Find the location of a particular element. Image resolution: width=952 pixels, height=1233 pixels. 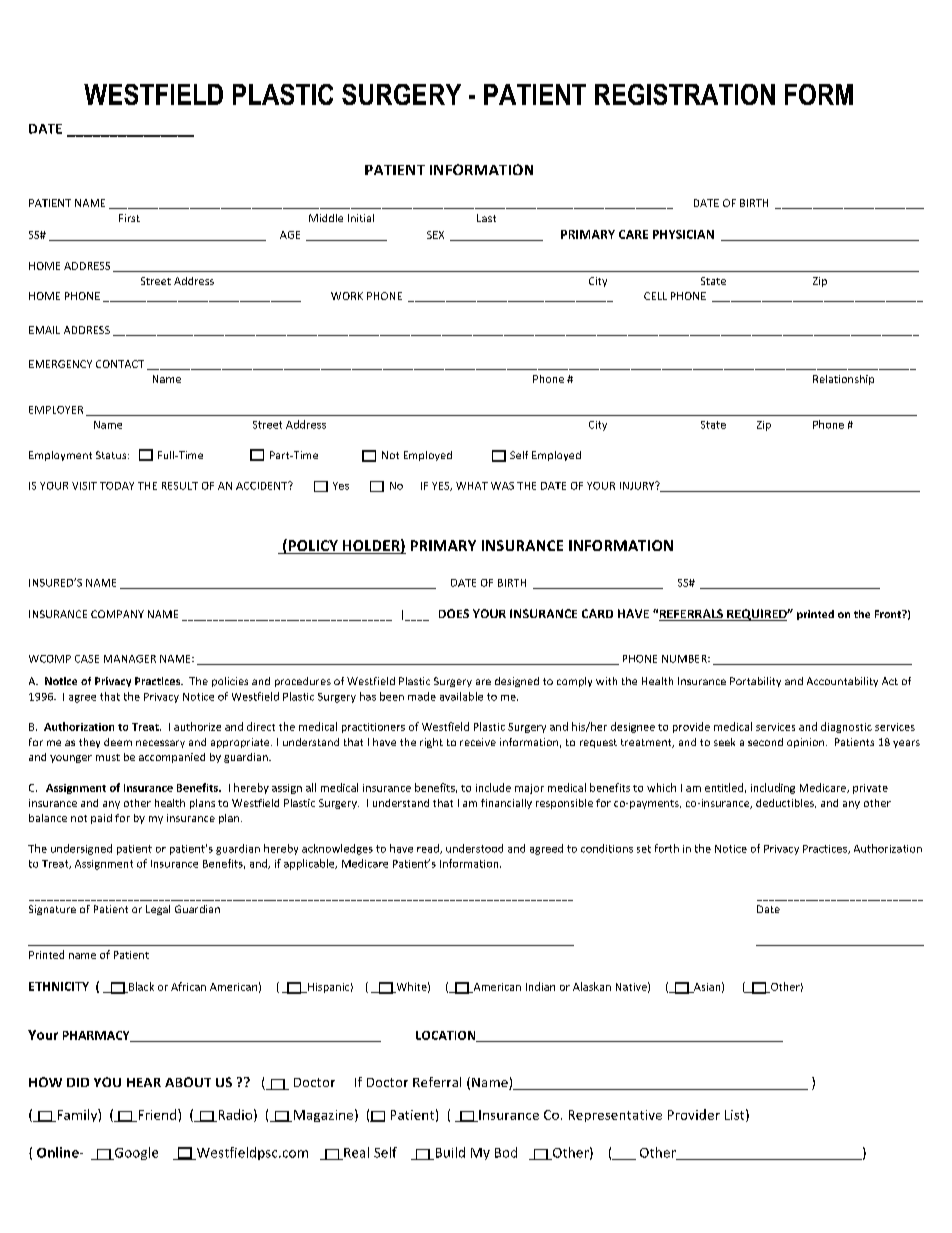

COMPANY is located at coordinates (117, 614).
